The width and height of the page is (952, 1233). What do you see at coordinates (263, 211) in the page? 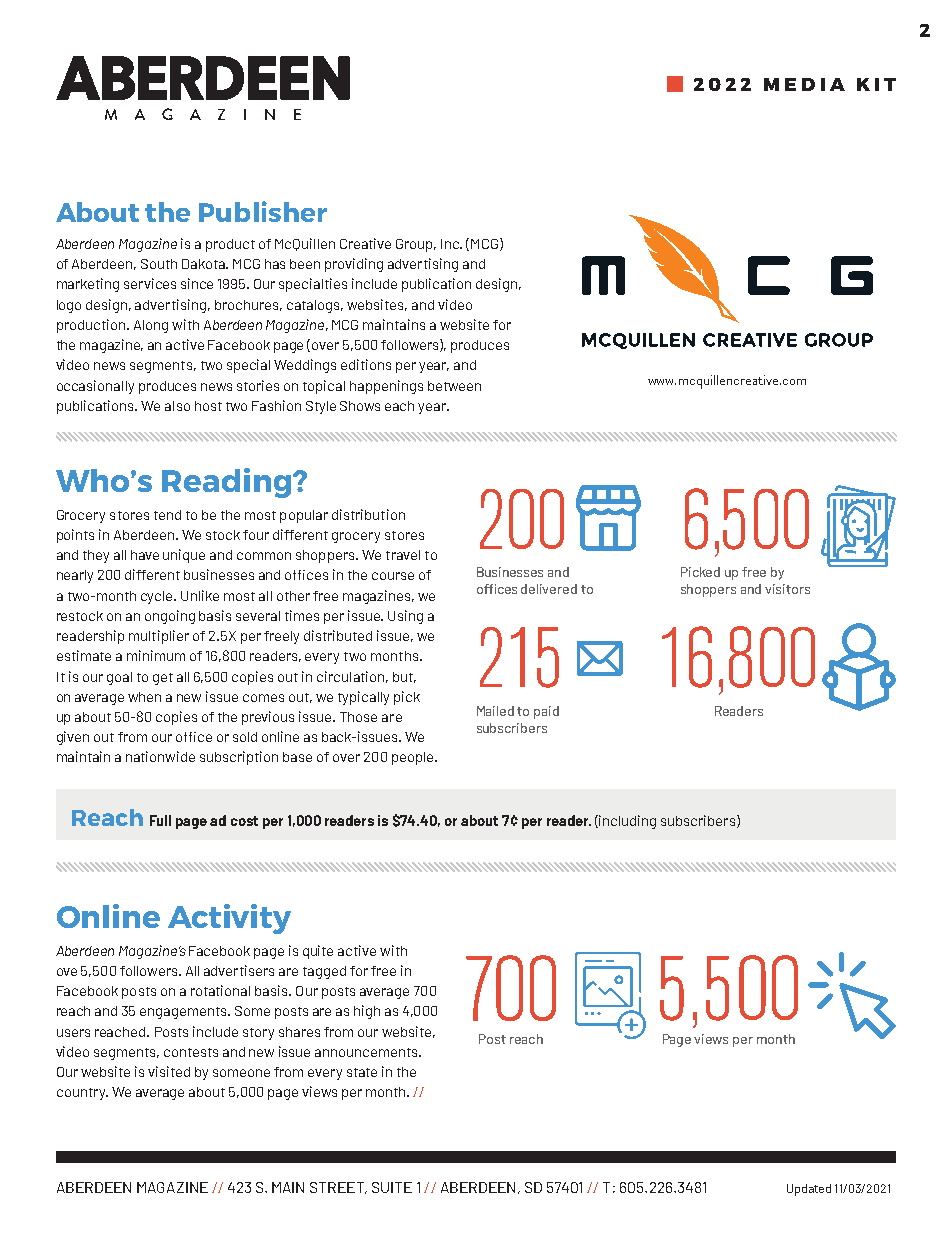
I see `Publisher` at bounding box center [263, 211].
